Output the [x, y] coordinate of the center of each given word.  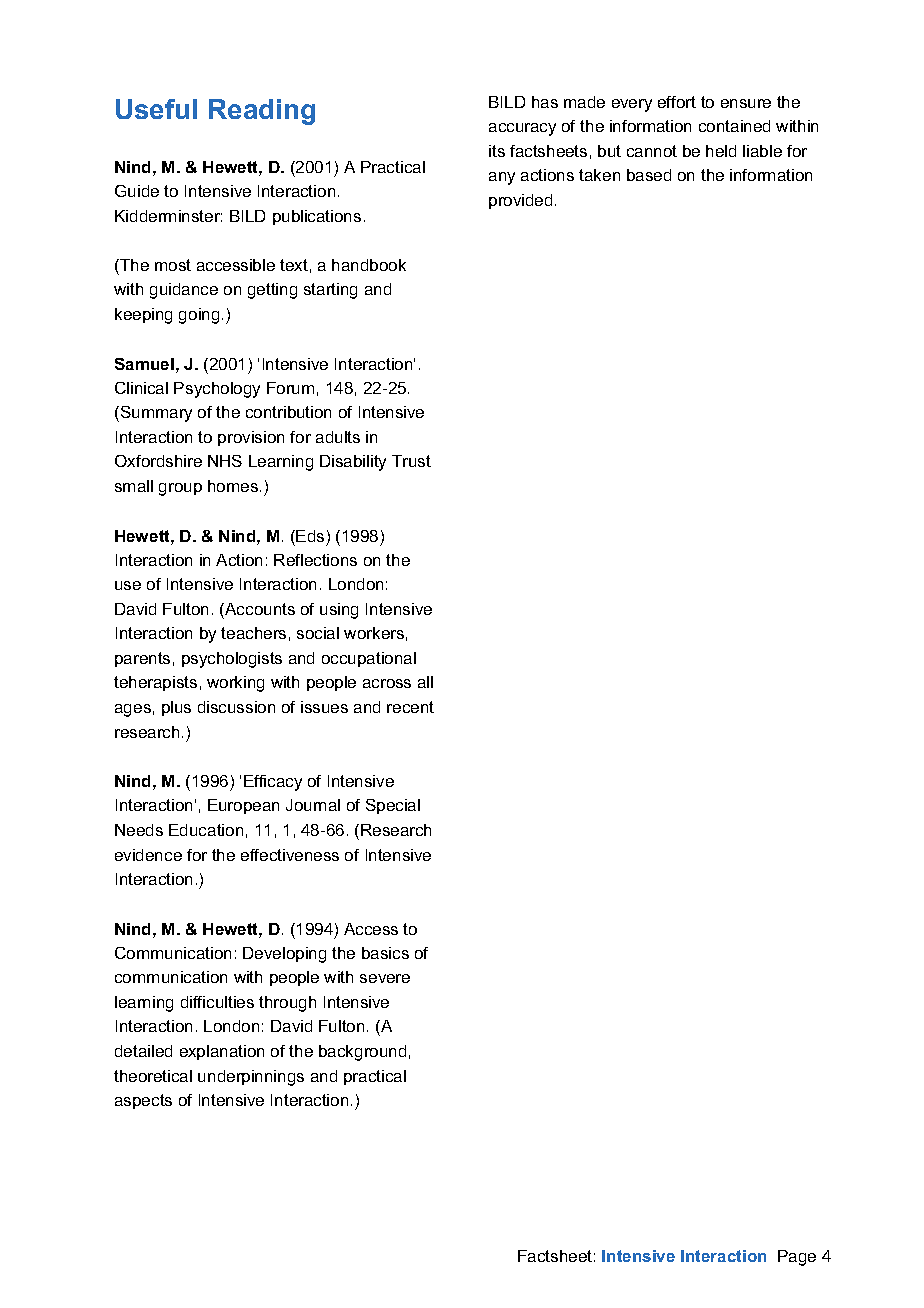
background [362, 1053]
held [721, 151]
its [497, 151]
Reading [262, 112]
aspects [143, 1101]
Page [797, 1258]
